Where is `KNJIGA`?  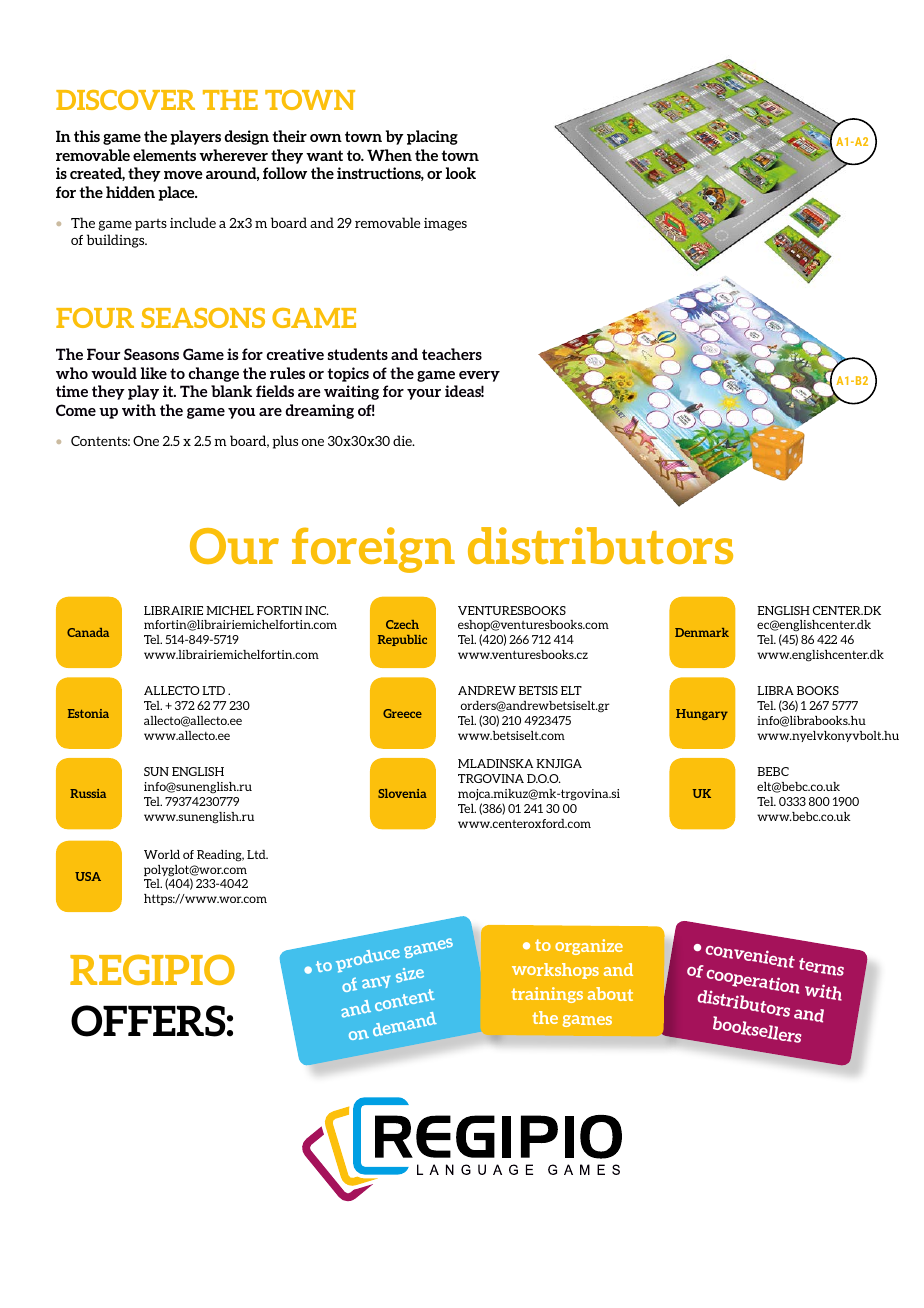 KNJIGA is located at coordinates (559, 763).
